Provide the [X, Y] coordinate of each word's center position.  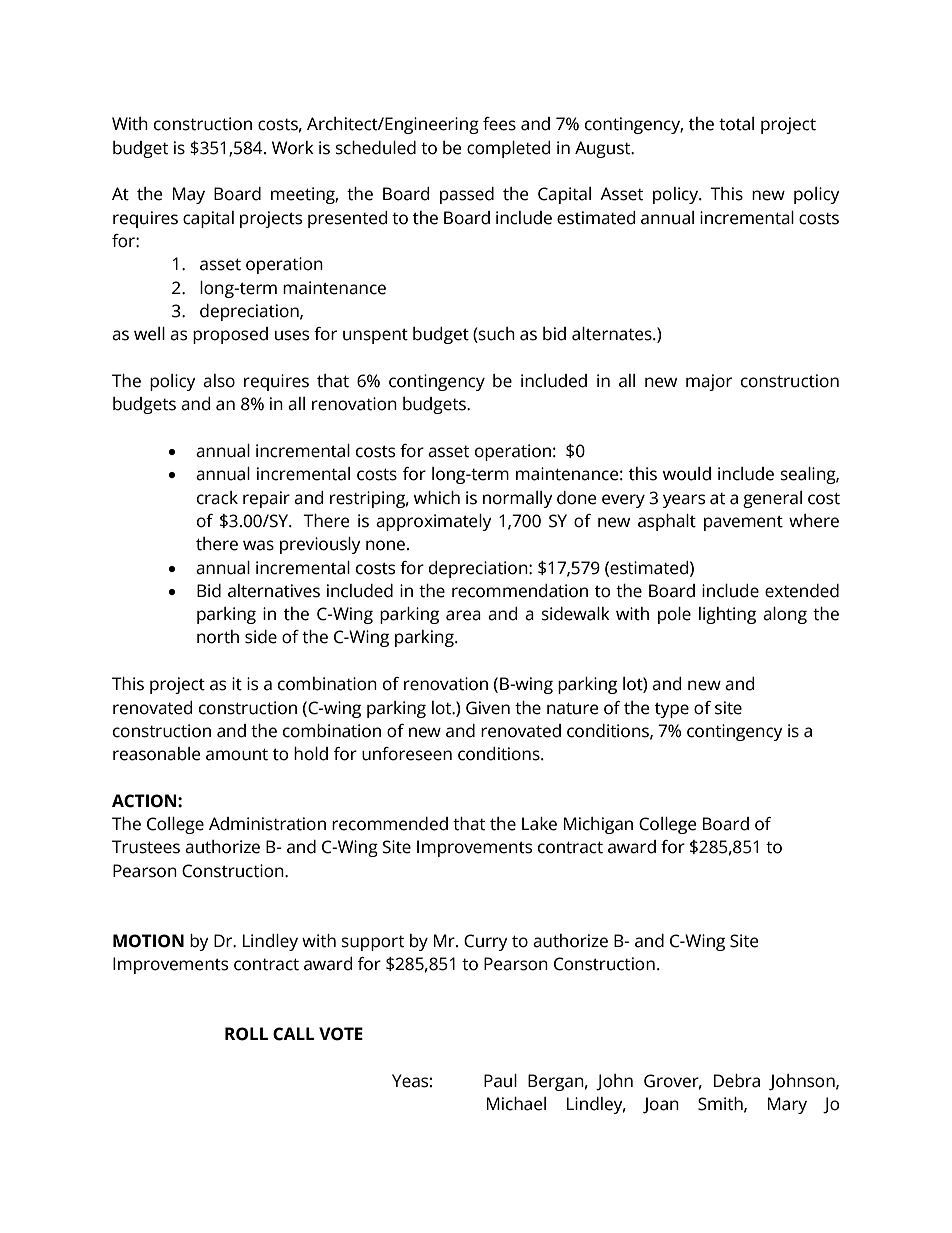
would [687, 474]
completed [508, 149]
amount [237, 754]
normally [518, 499]
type [672, 710]
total [736, 124]
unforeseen [407, 754]
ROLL [246, 1034]
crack [217, 498]
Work [293, 148]
